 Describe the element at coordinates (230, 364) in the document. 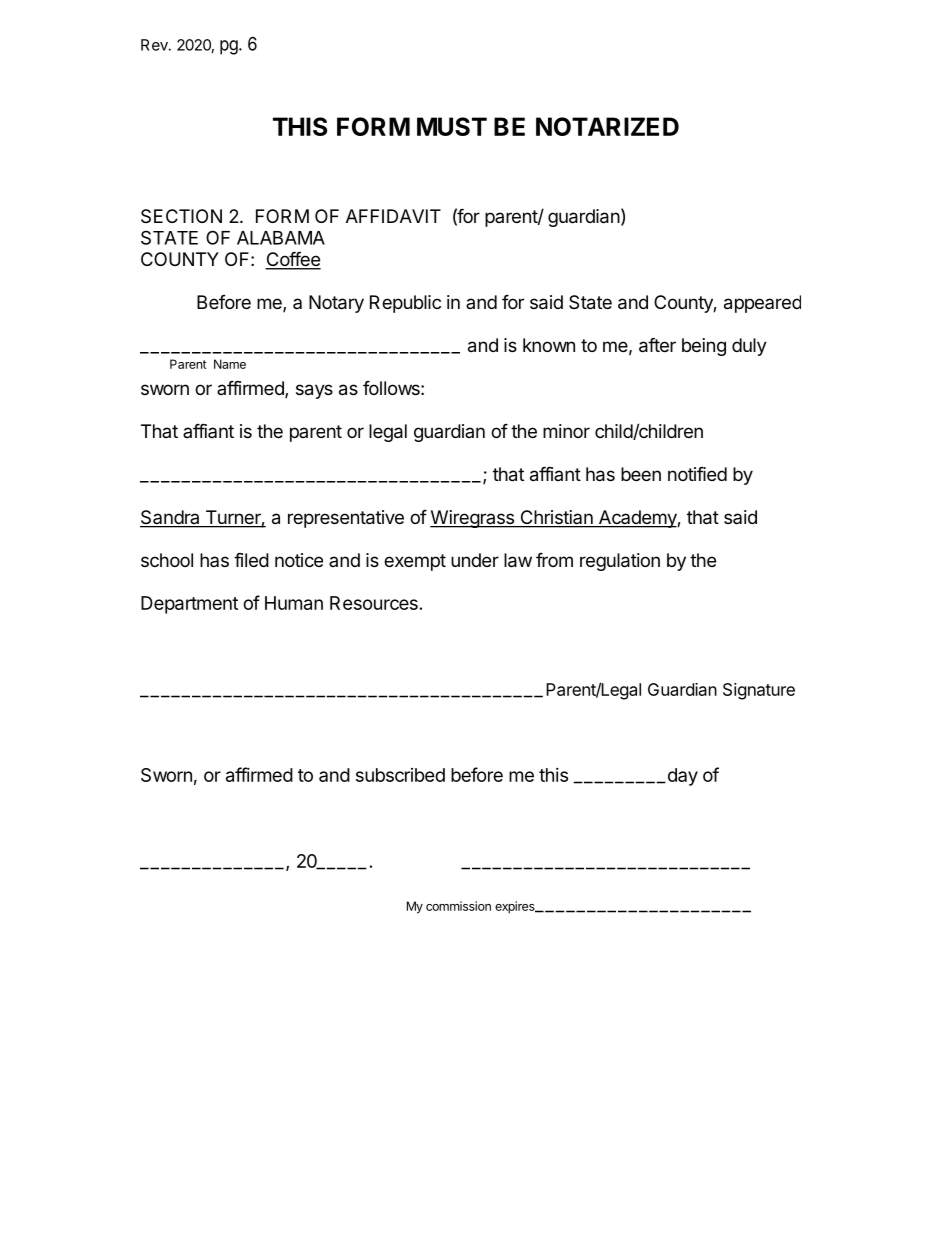

I see `Name` at that location.
